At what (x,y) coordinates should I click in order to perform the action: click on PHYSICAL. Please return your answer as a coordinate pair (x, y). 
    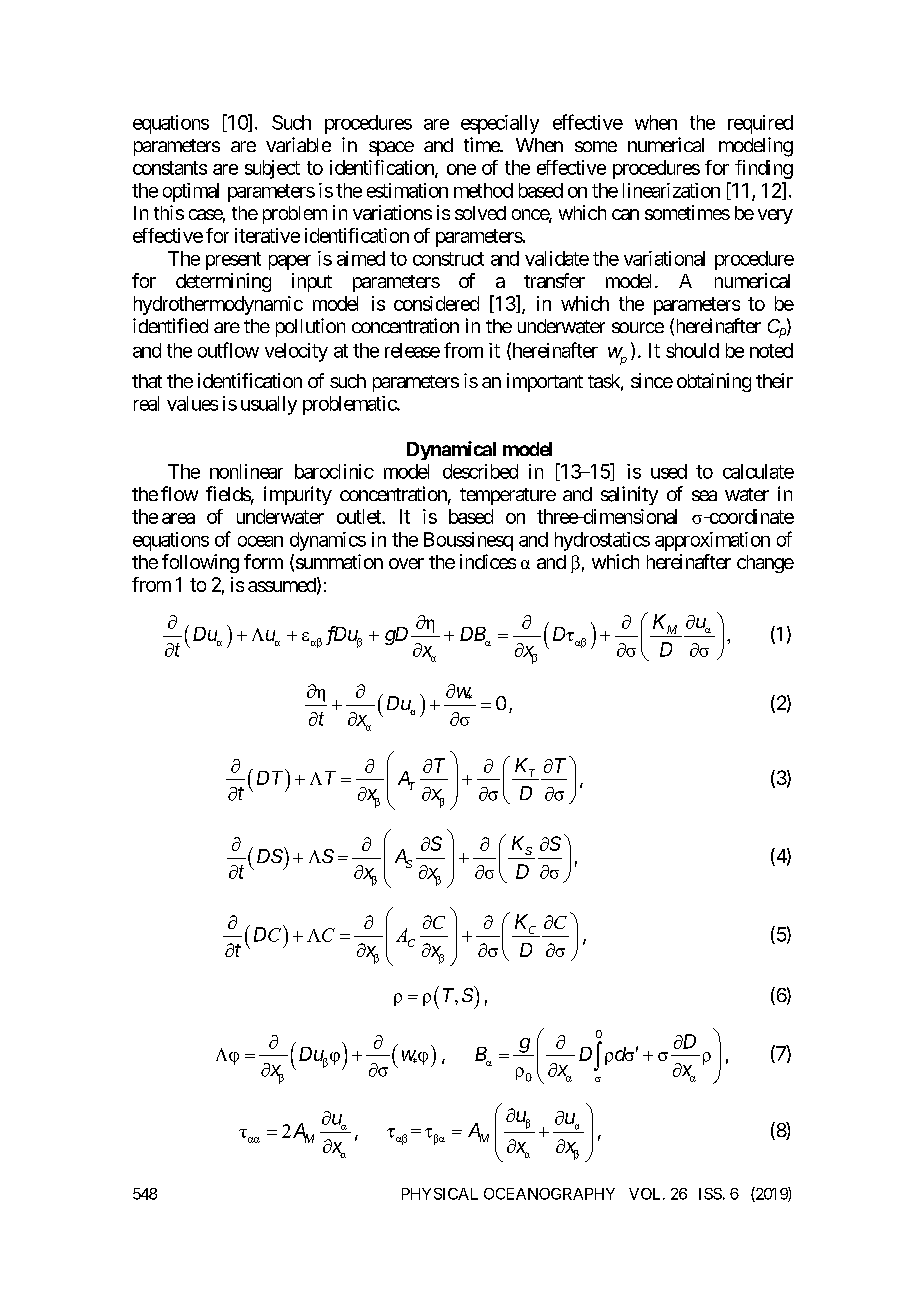
    Looking at the image, I should click on (440, 1194).
